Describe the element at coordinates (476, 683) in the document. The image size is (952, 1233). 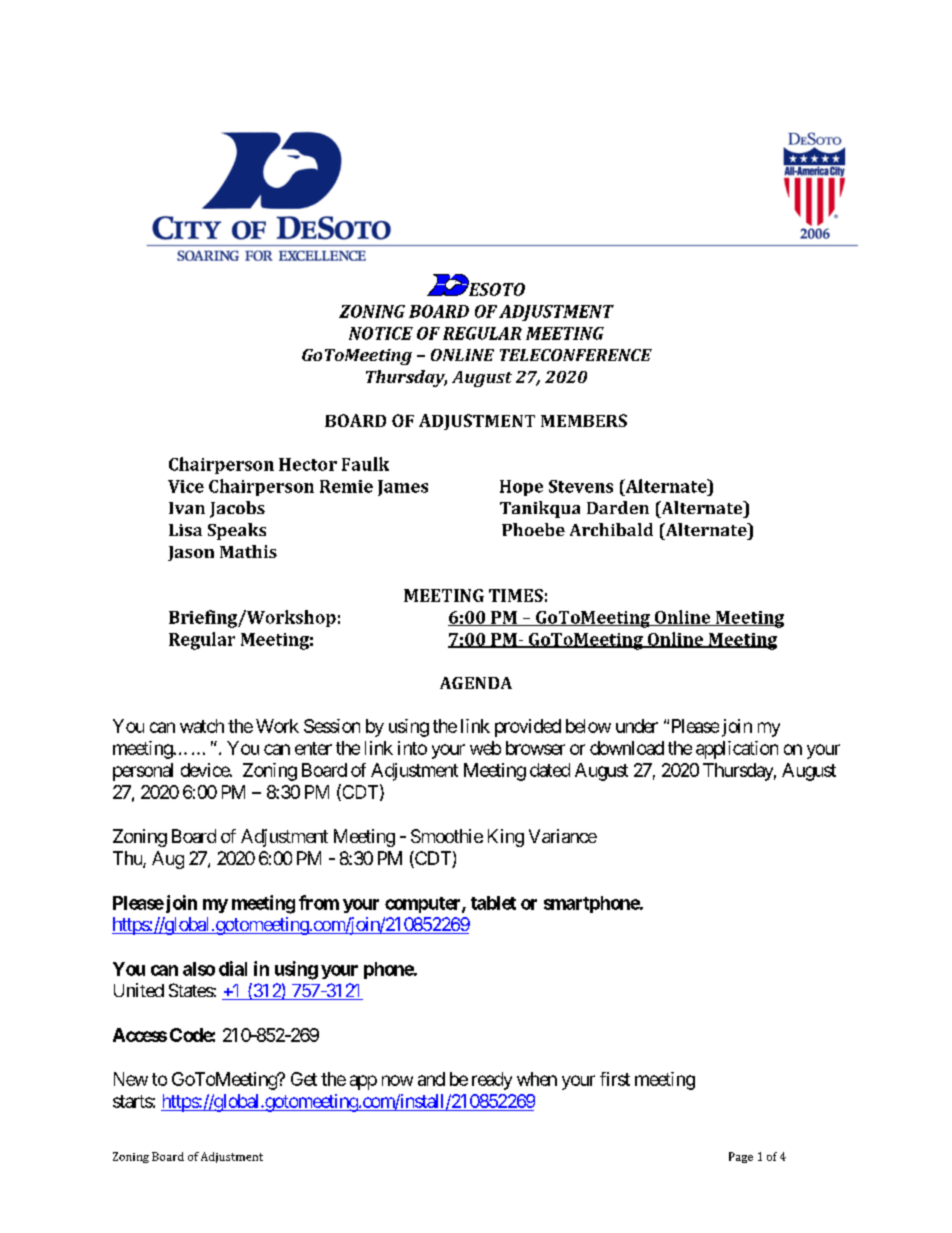
I see `AGENDA` at that location.
